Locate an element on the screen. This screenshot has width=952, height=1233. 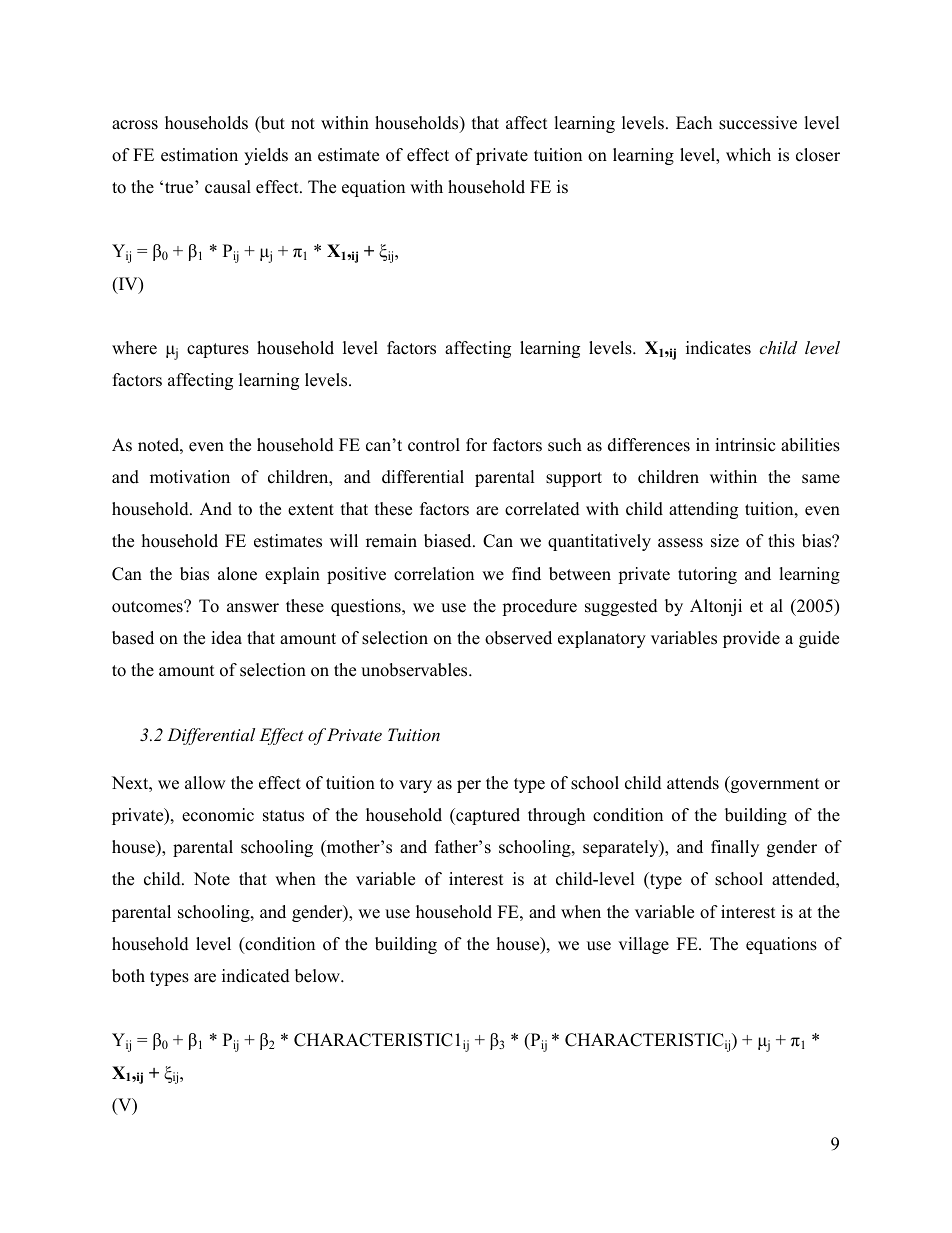
correlation is located at coordinates (434, 574).
